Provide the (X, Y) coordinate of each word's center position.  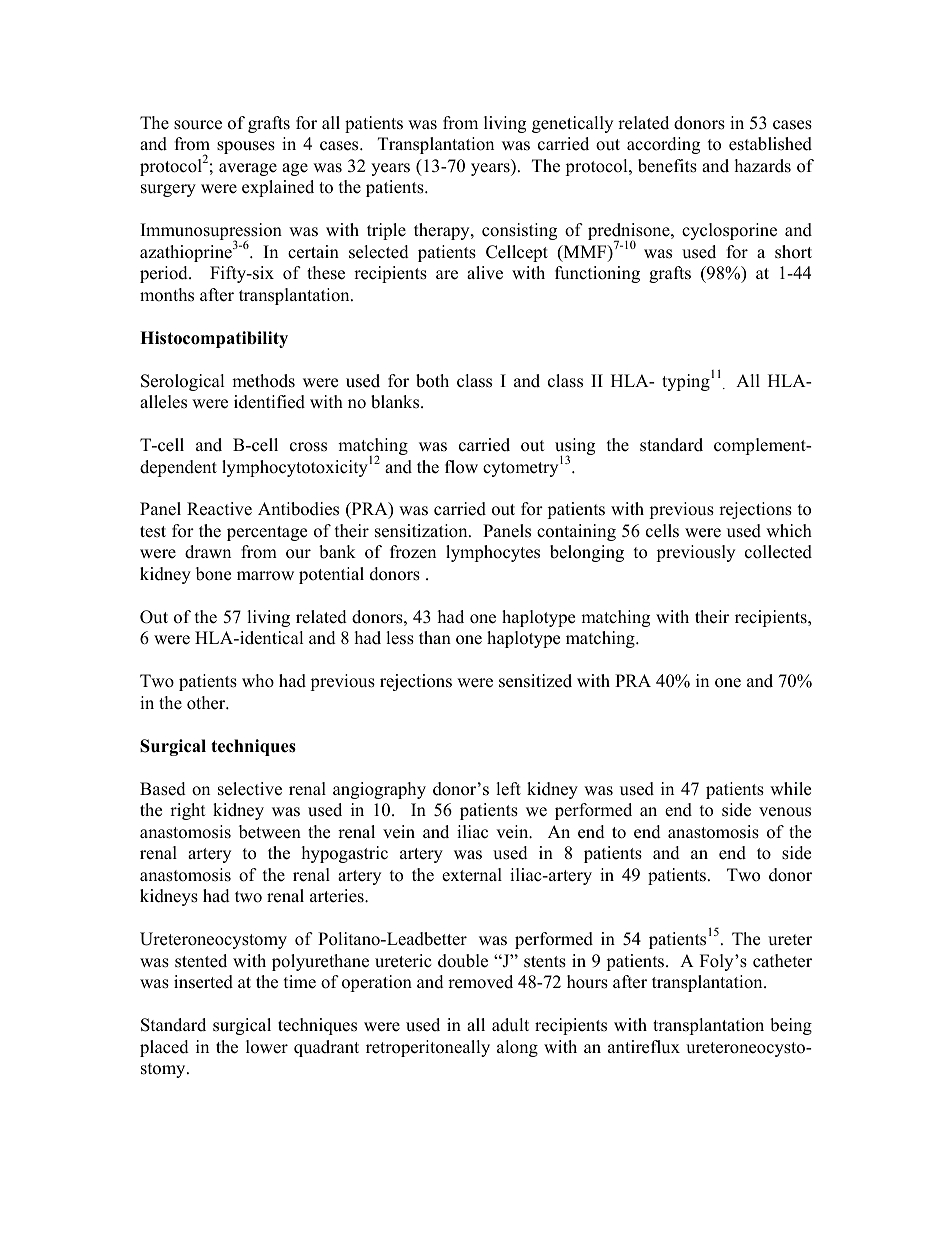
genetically (572, 124)
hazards (763, 166)
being (791, 1026)
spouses (246, 147)
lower (267, 1047)
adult (510, 1025)
